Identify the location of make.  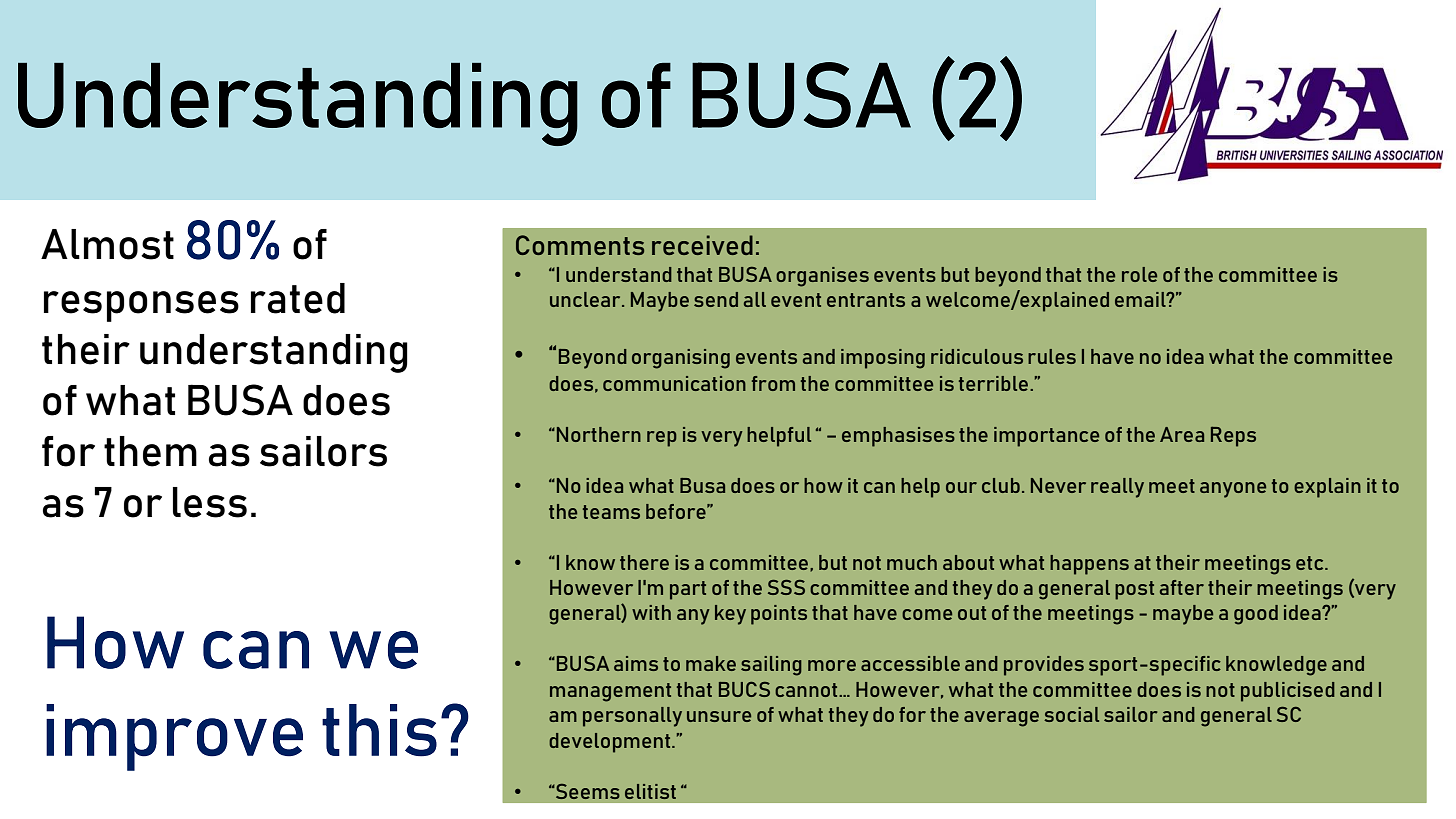
(711, 663).
